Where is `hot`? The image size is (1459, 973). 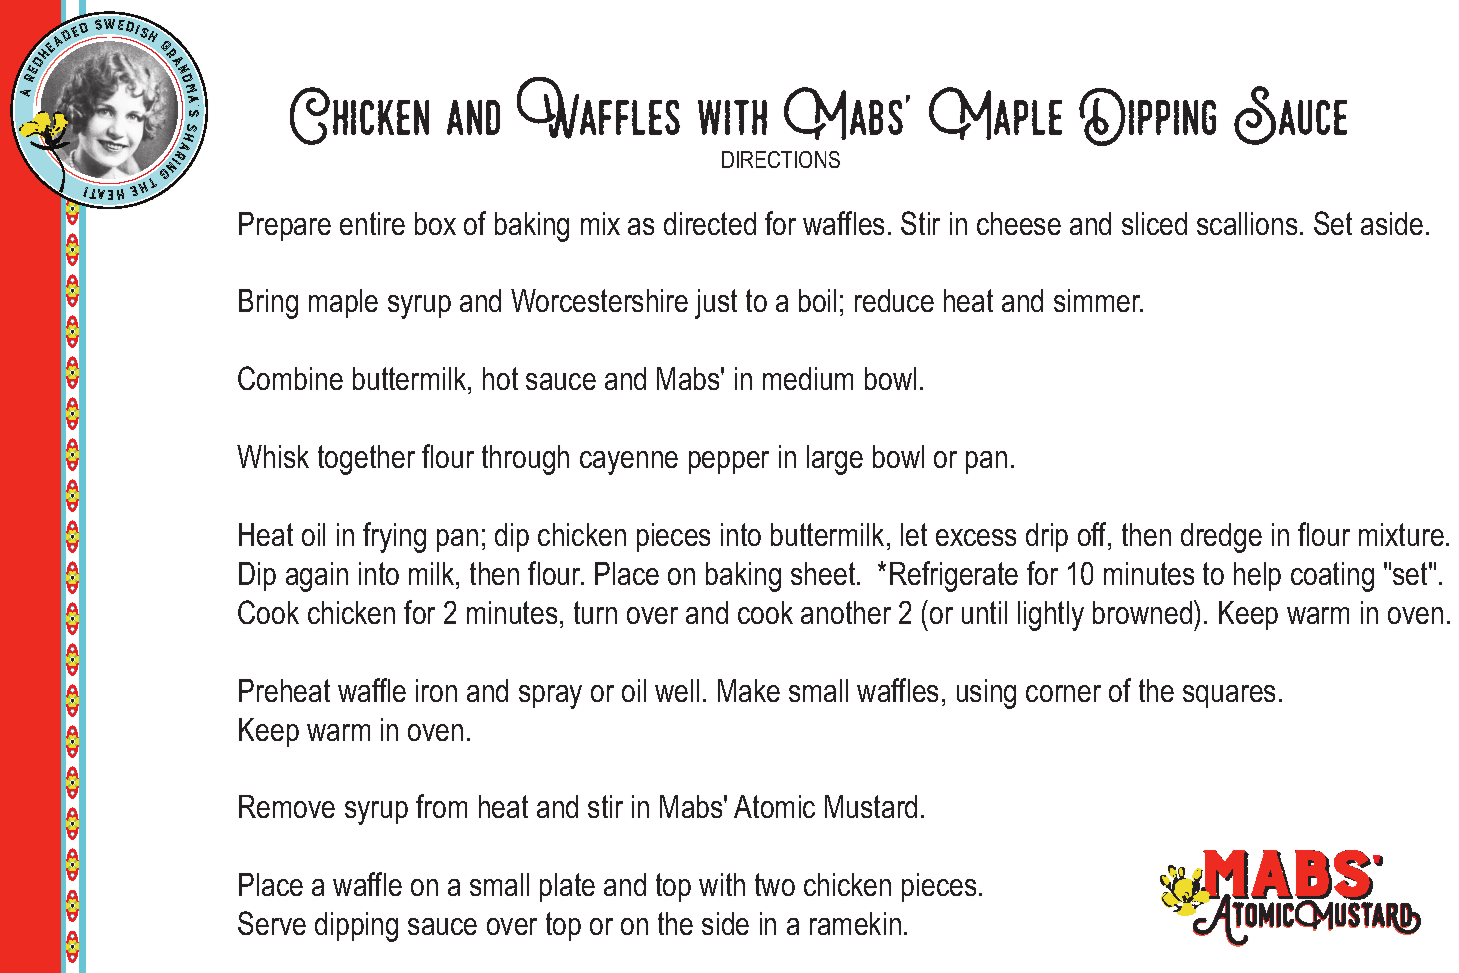 hot is located at coordinates (500, 378).
